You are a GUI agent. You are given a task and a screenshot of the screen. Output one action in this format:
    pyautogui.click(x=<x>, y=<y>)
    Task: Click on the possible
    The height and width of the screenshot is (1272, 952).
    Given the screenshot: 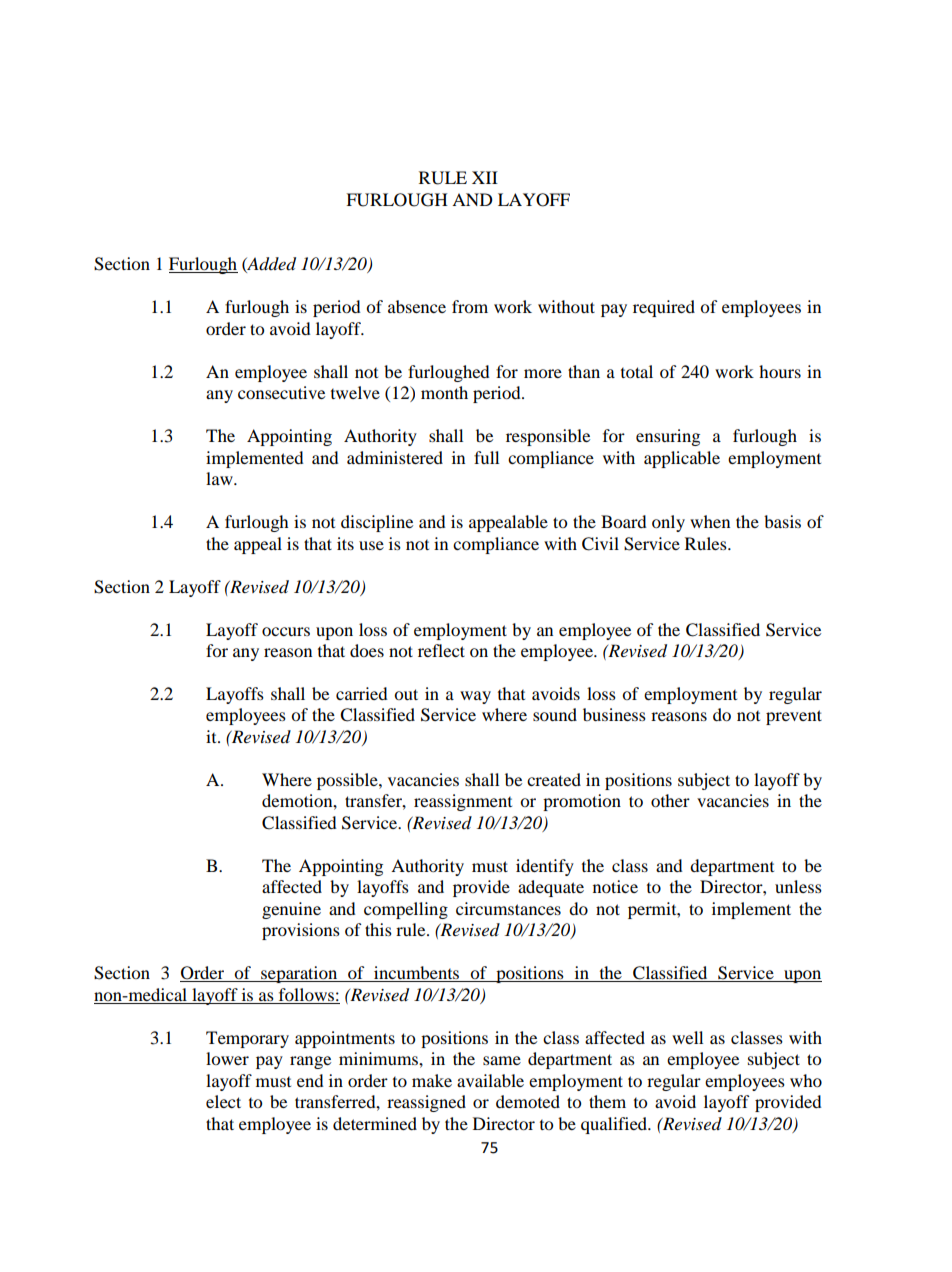 What is the action you would take?
    pyautogui.click(x=348, y=781)
